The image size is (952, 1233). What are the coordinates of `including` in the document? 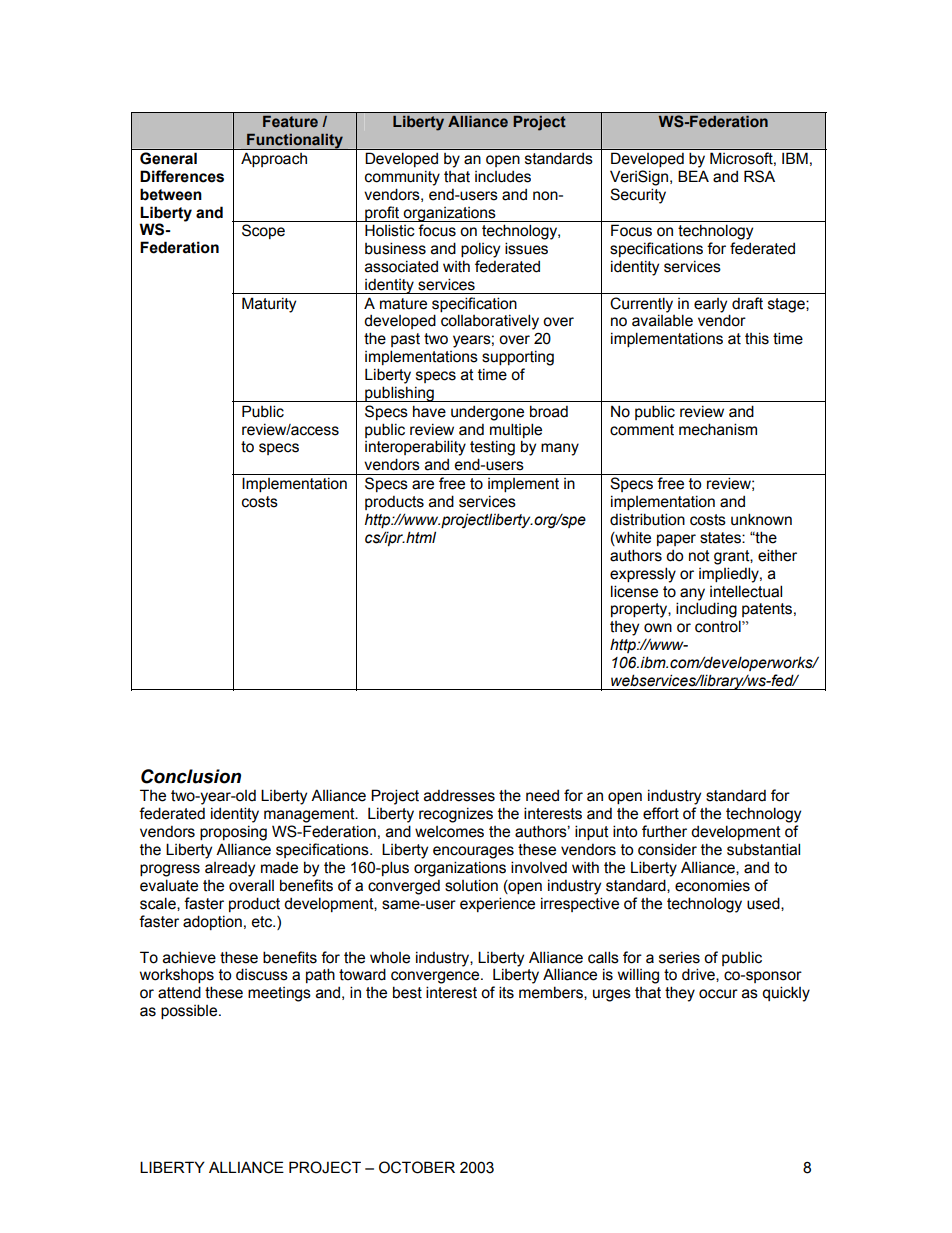 It's located at (706, 610).
